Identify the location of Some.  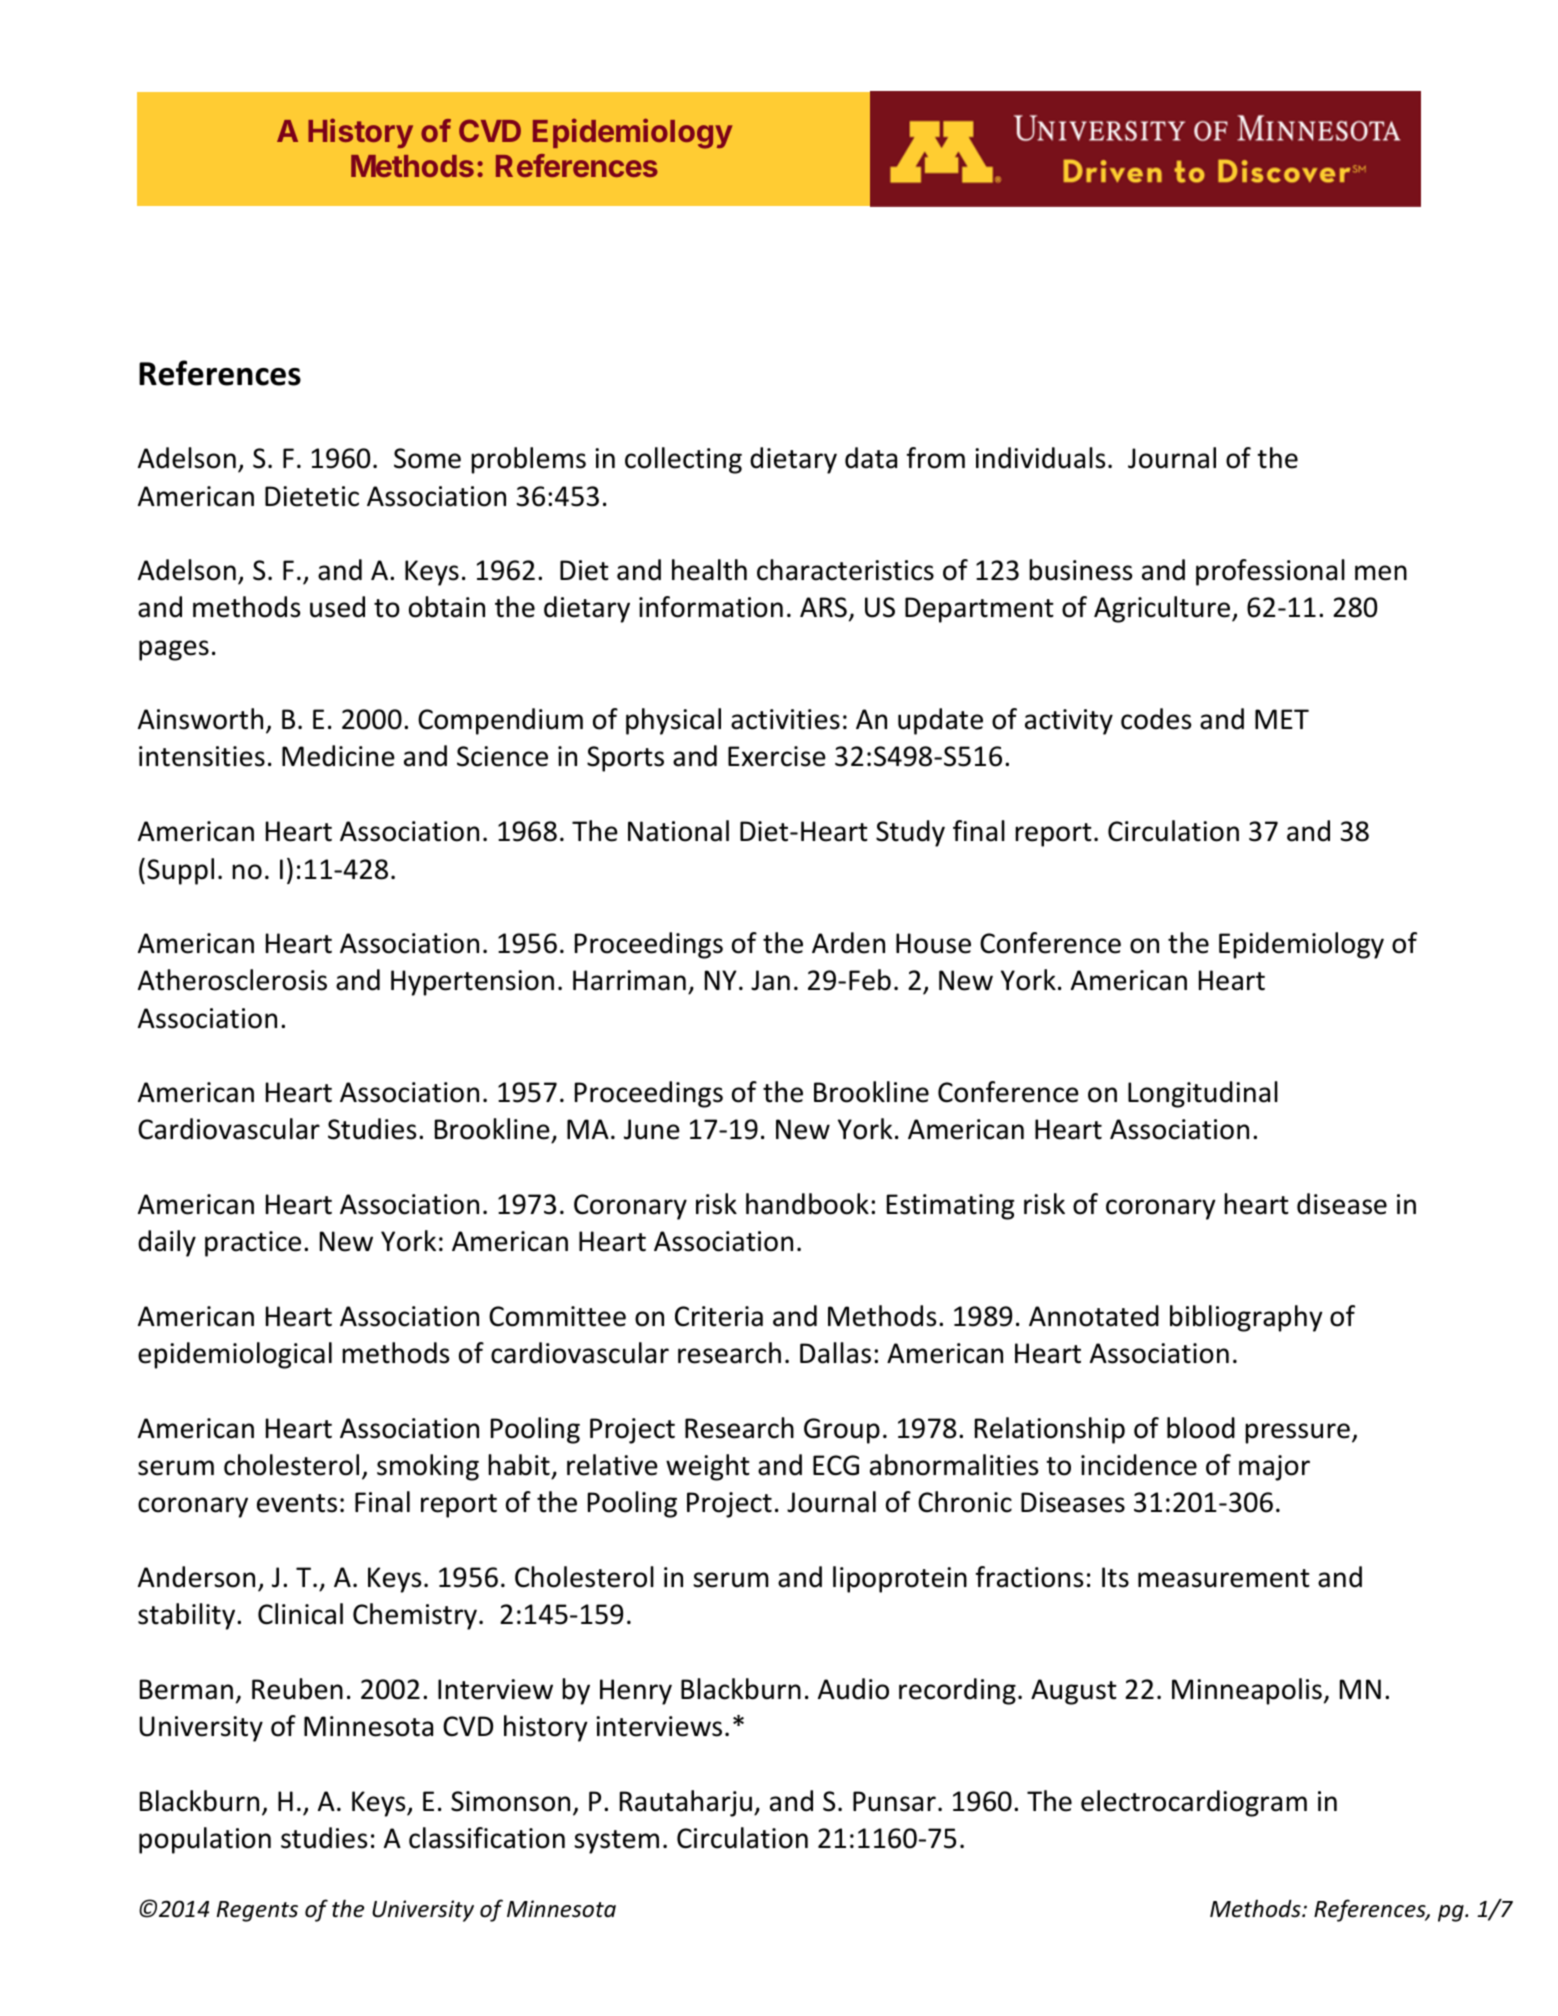
(427, 458).
